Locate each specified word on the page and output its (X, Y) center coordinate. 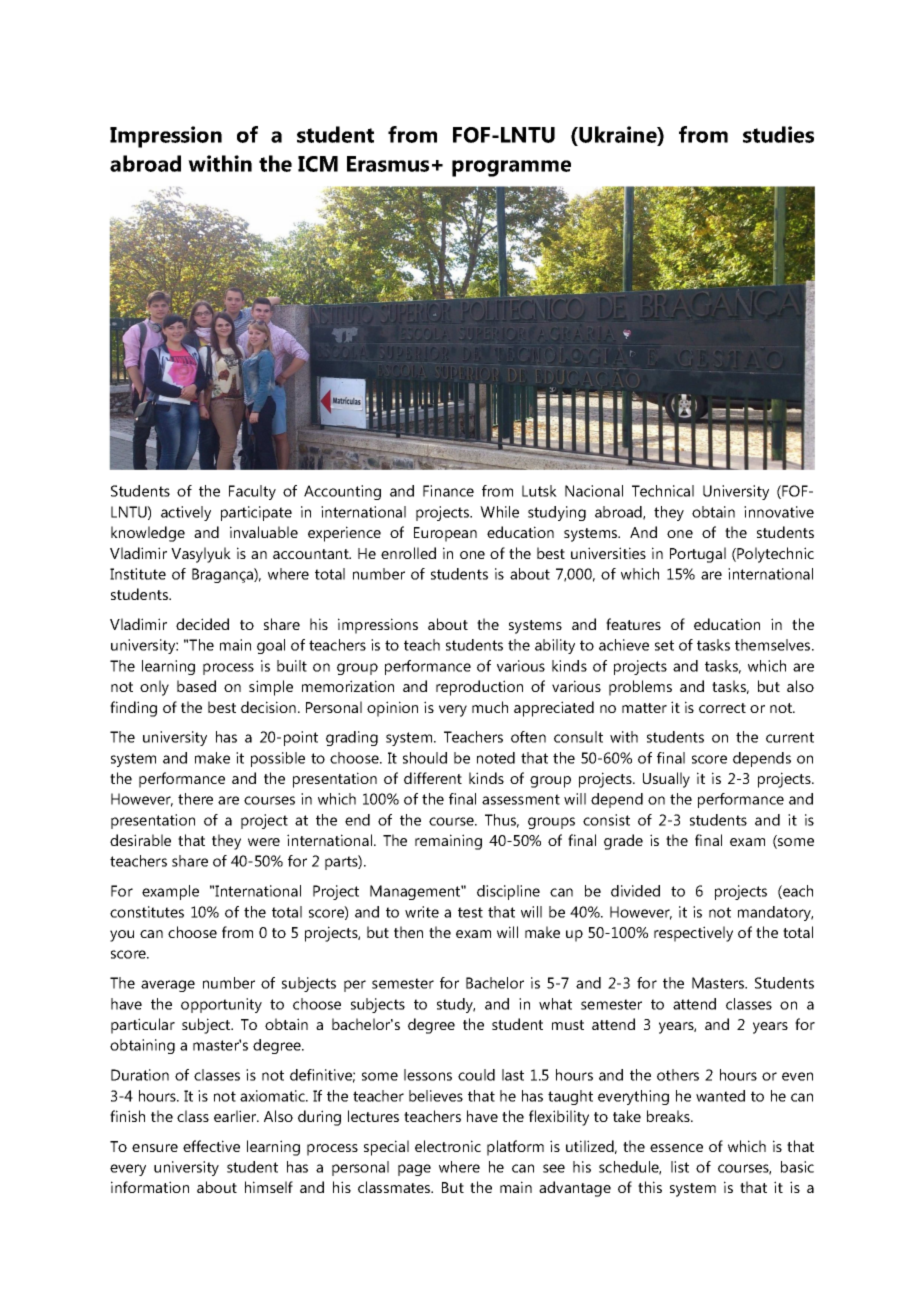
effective (211, 1146)
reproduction (479, 688)
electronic (448, 1146)
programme (511, 168)
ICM (318, 164)
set (664, 645)
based (196, 686)
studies (778, 134)
